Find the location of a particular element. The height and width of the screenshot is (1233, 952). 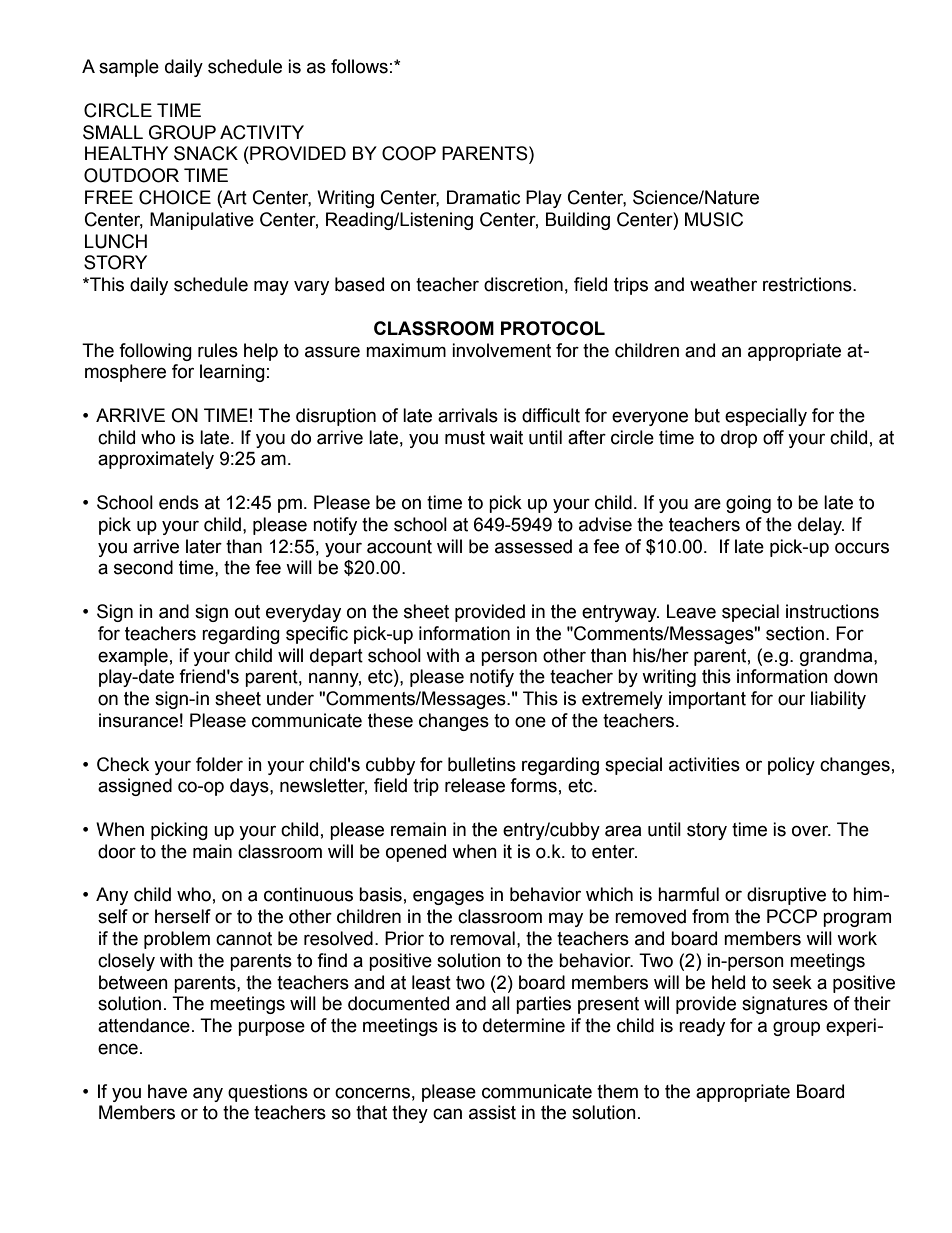

assessed is located at coordinates (533, 546).
